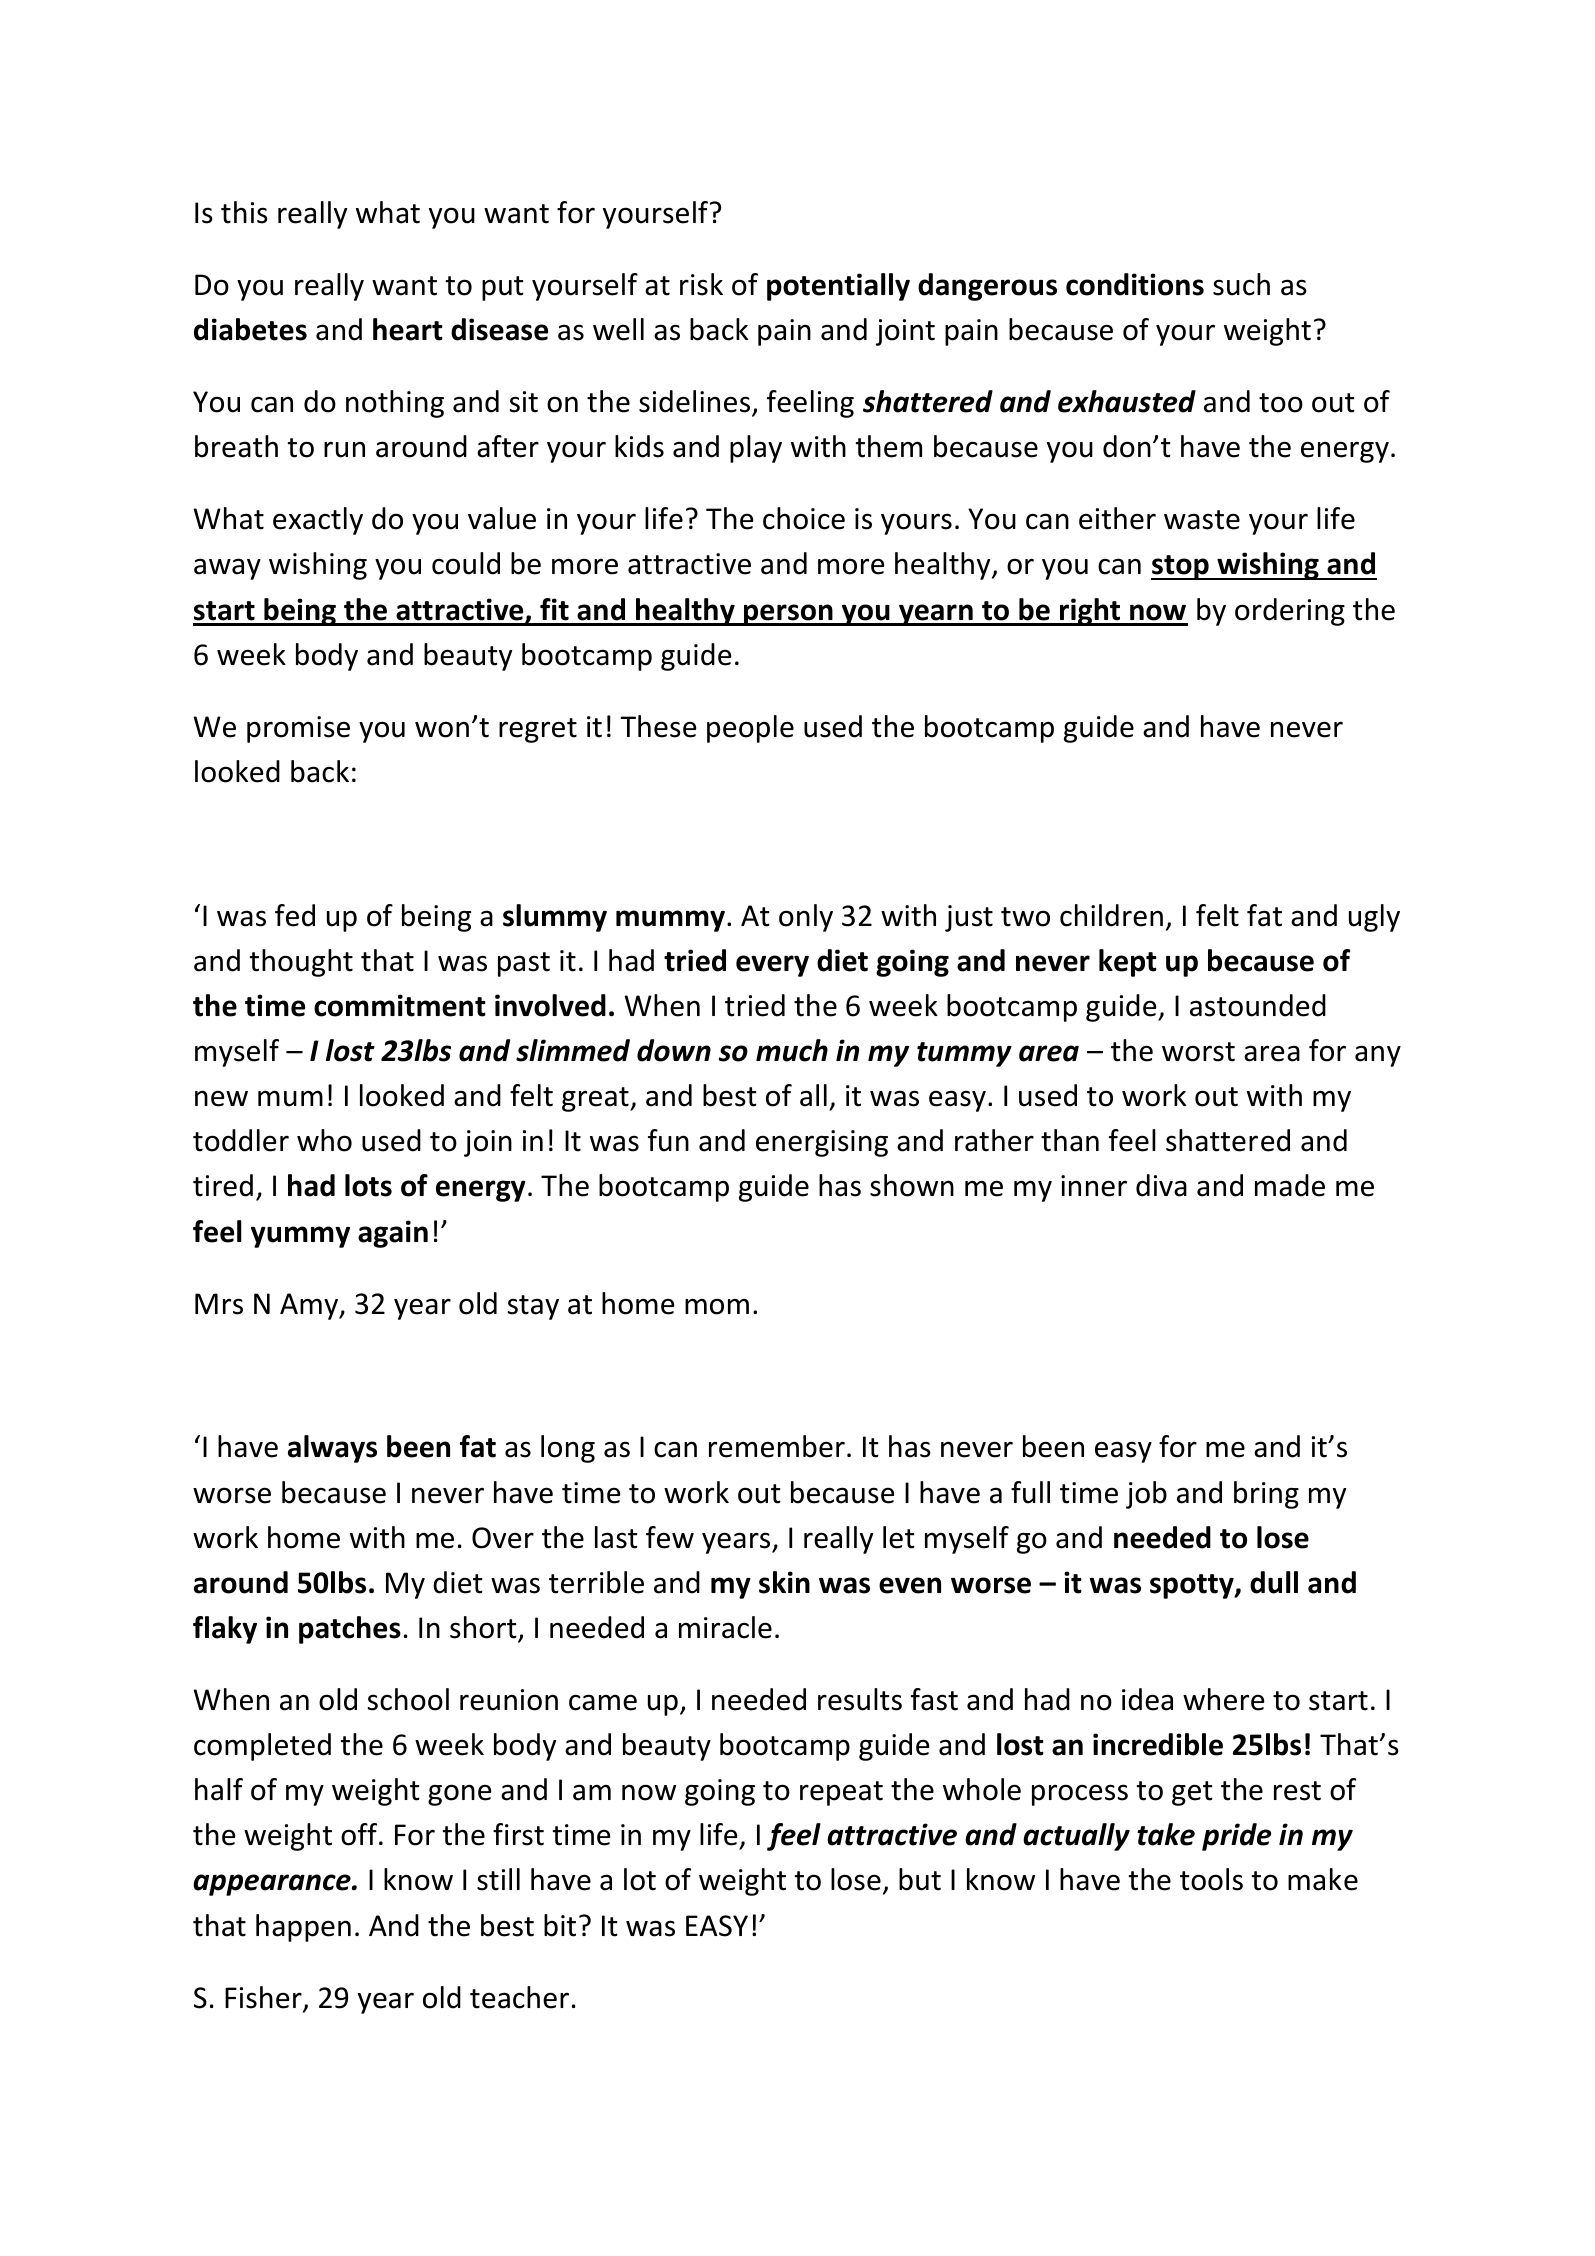  What do you see at coordinates (303, 1928) in the screenshot?
I see `happen` at bounding box center [303, 1928].
